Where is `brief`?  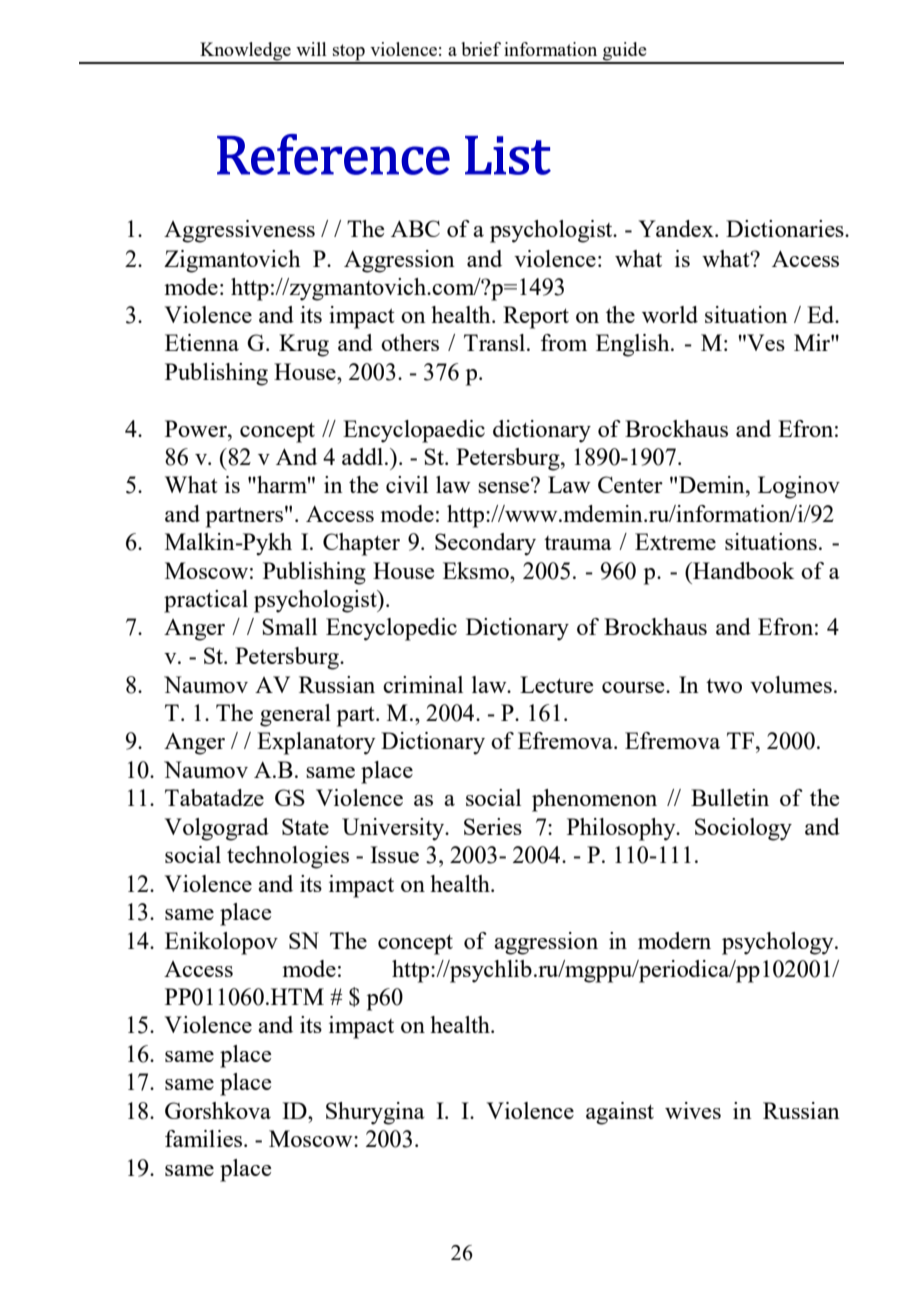
brief is located at coordinates (481, 49).
